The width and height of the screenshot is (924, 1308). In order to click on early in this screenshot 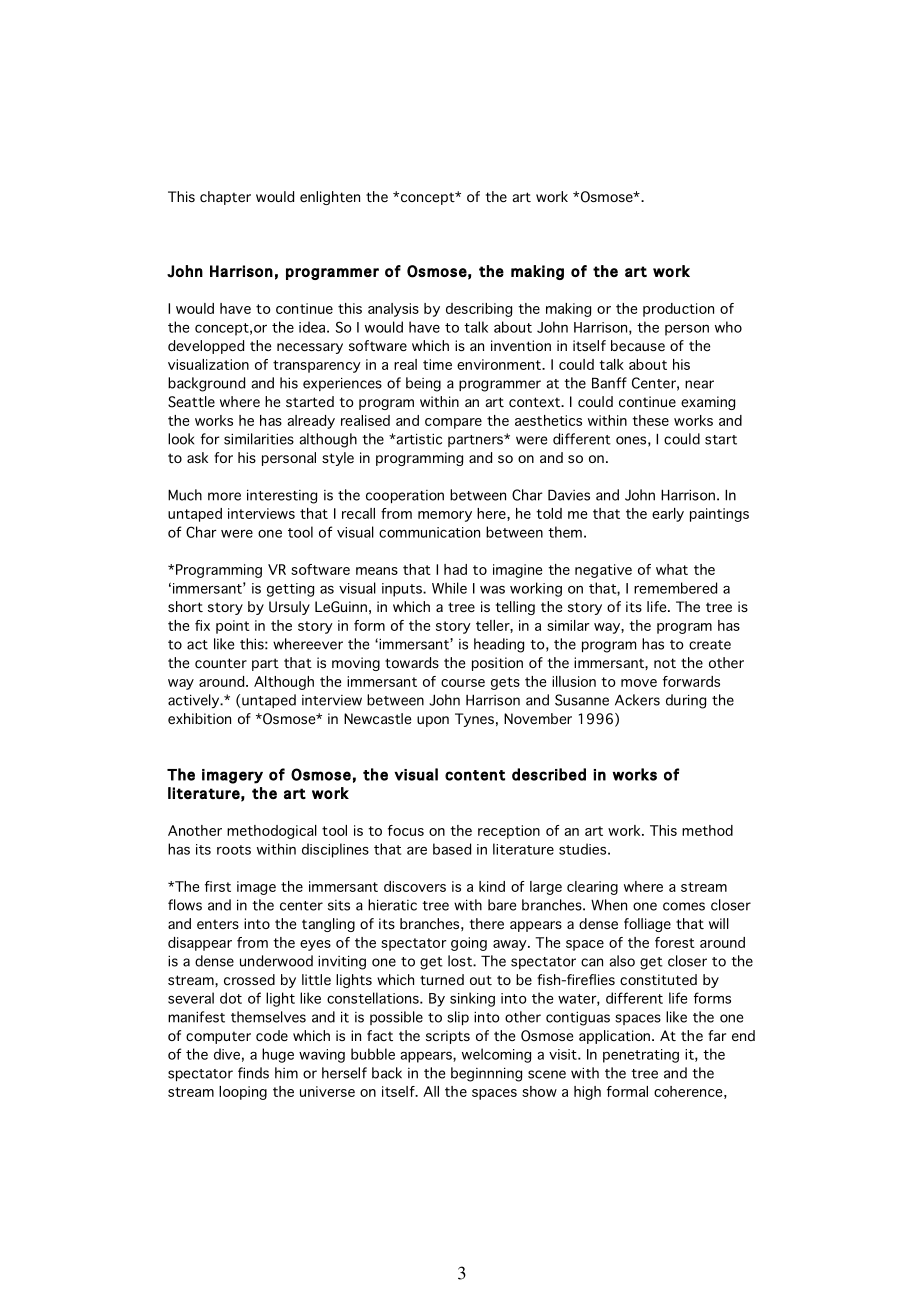, I will do `click(668, 515)`.
